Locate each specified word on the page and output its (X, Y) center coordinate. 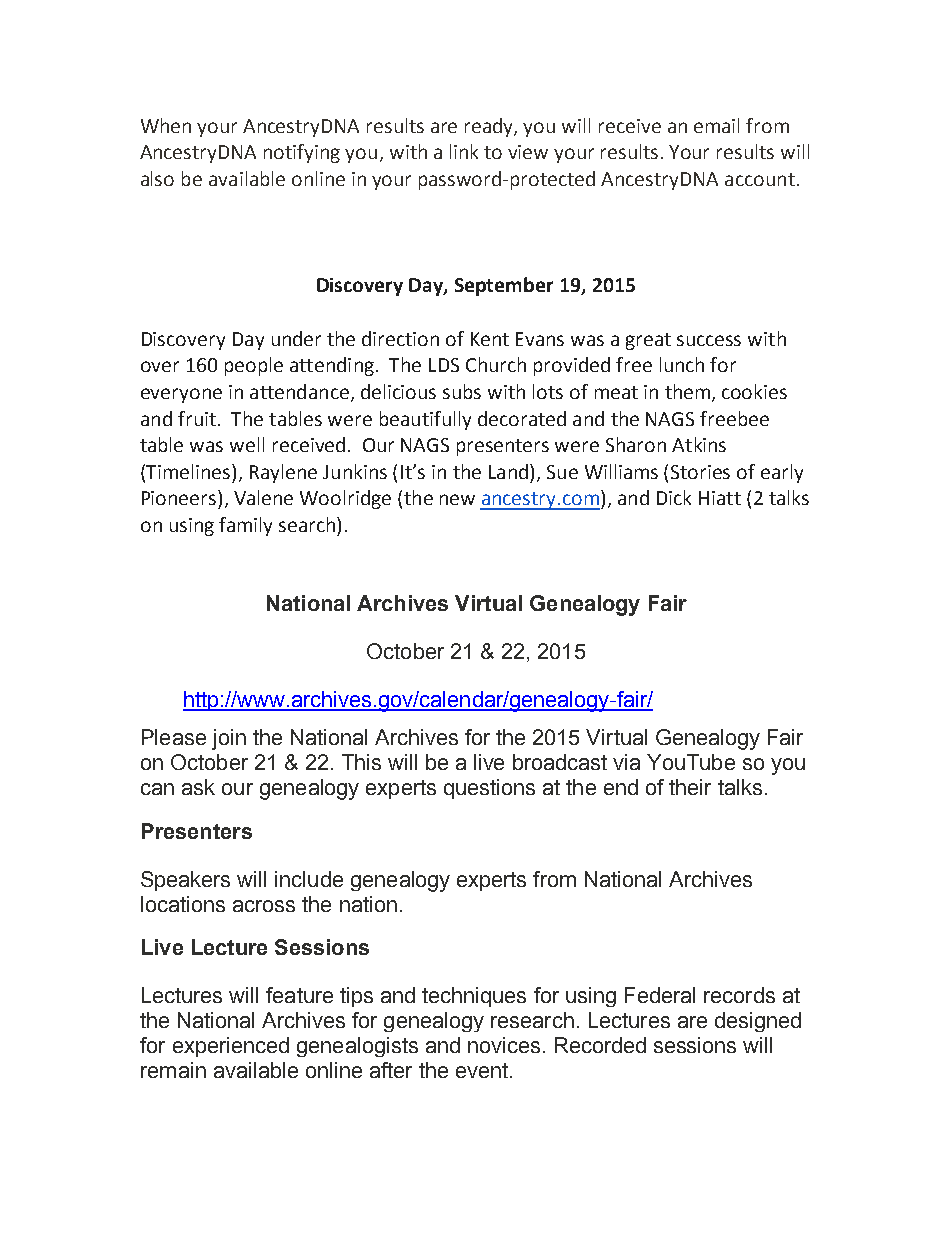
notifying (302, 153)
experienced (231, 1047)
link (464, 151)
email (716, 125)
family (245, 526)
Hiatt (720, 498)
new (457, 499)
